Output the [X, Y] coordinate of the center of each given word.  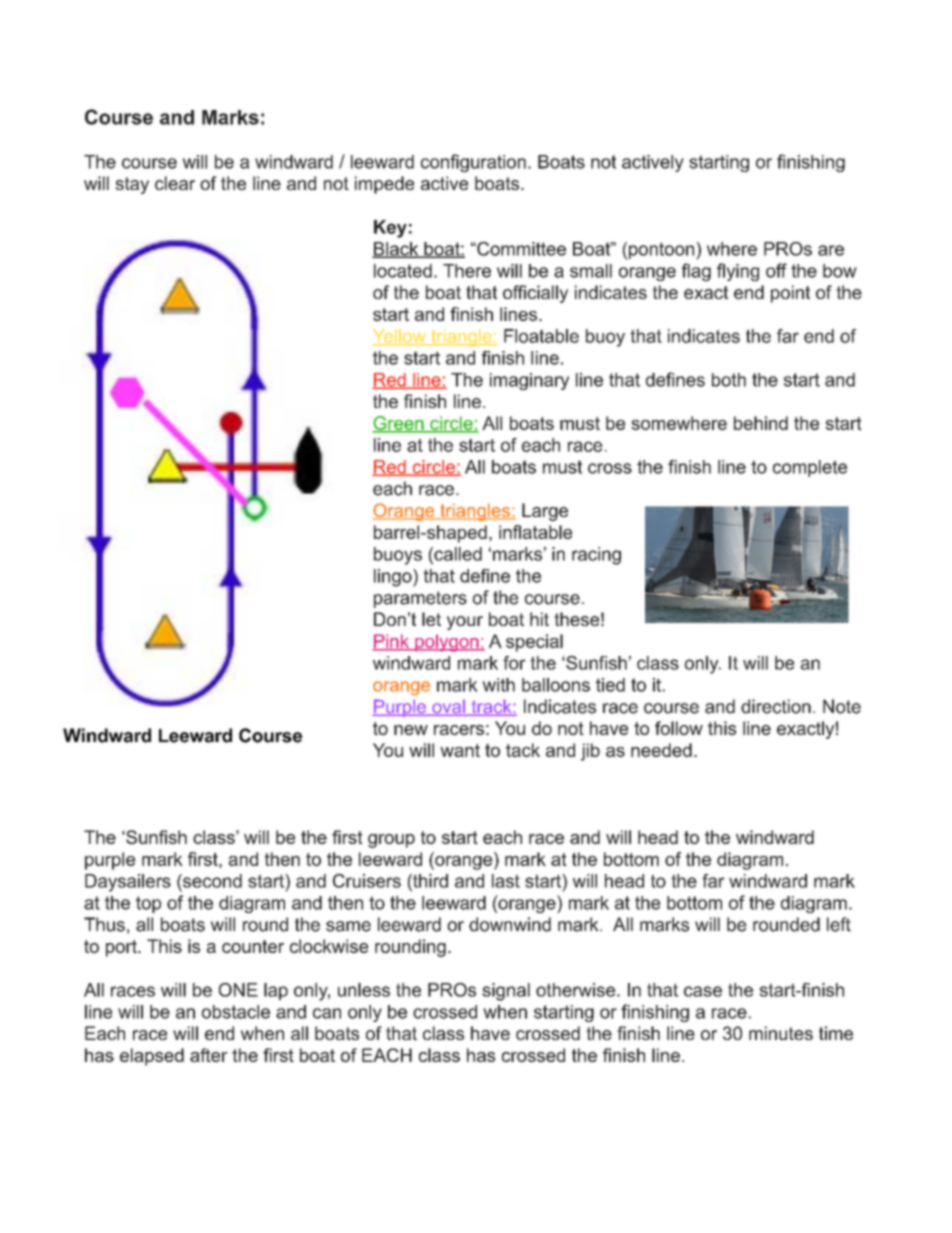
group [391, 841]
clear [175, 183]
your [465, 623]
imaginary [529, 381]
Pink [391, 642]
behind [761, 423]
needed [661, 750]
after [209, 1055]
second [211, 881]
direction [776, 706]
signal [506, 992]
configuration [473, 163]
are [831, 250]
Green [399, 424]
